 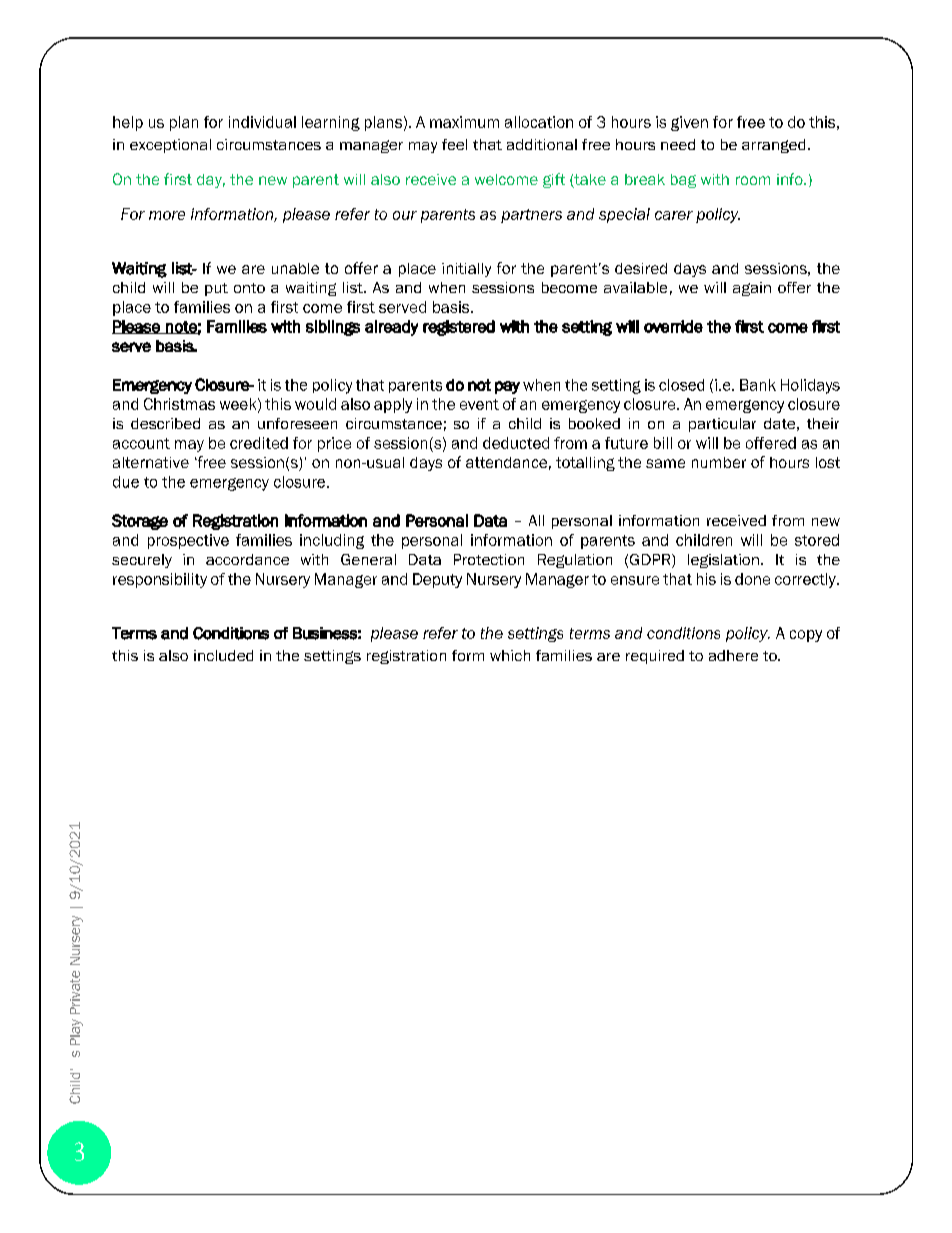 What do you see at coordinates (507, 387) in the screenshot?
I see `pay` at bounding box center [507, 387].
